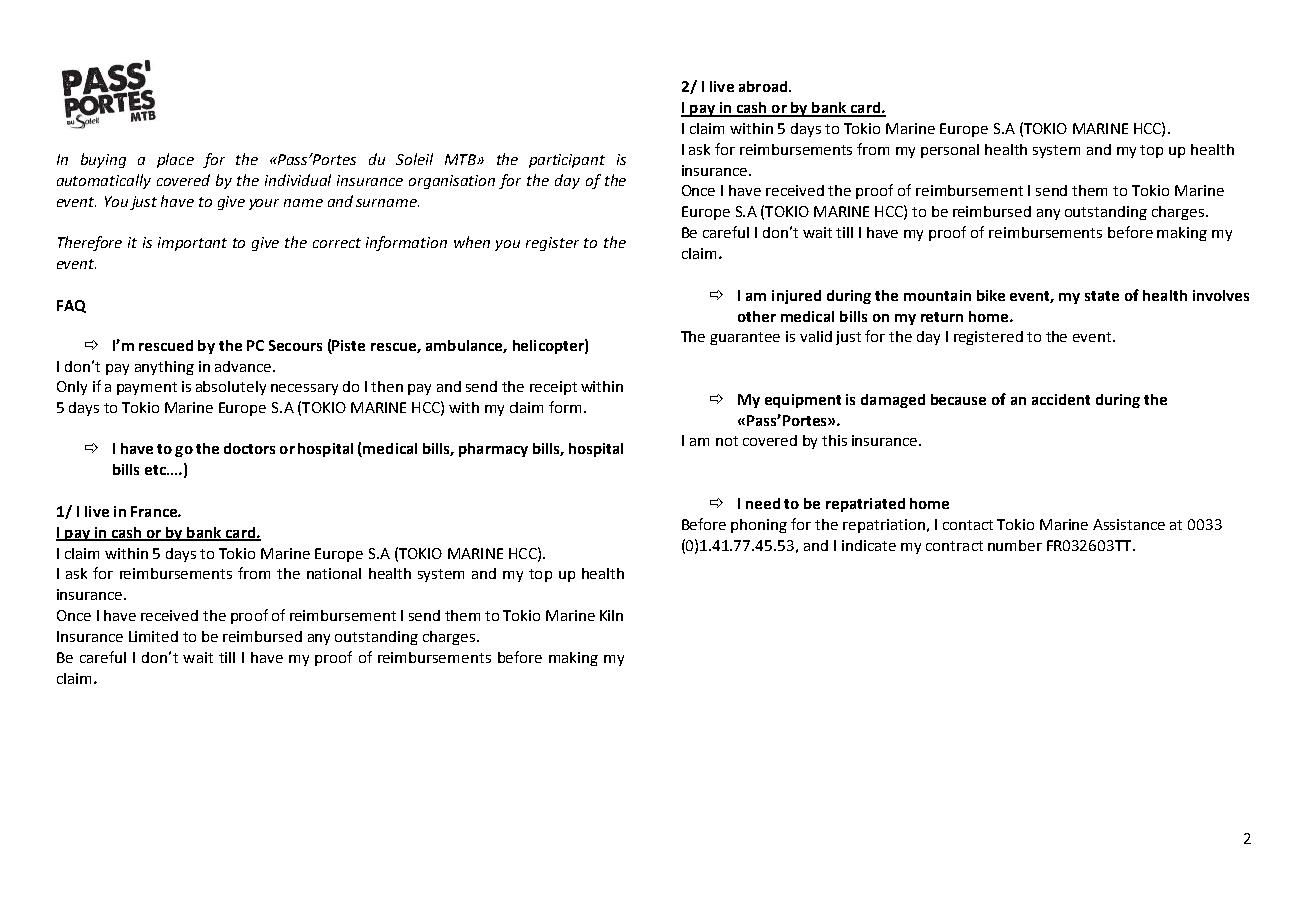 The width and height of the screenshot is (1307, 924). Describe the element at coordinates (192, 244) in the screenshot. I see `important` at that location.
